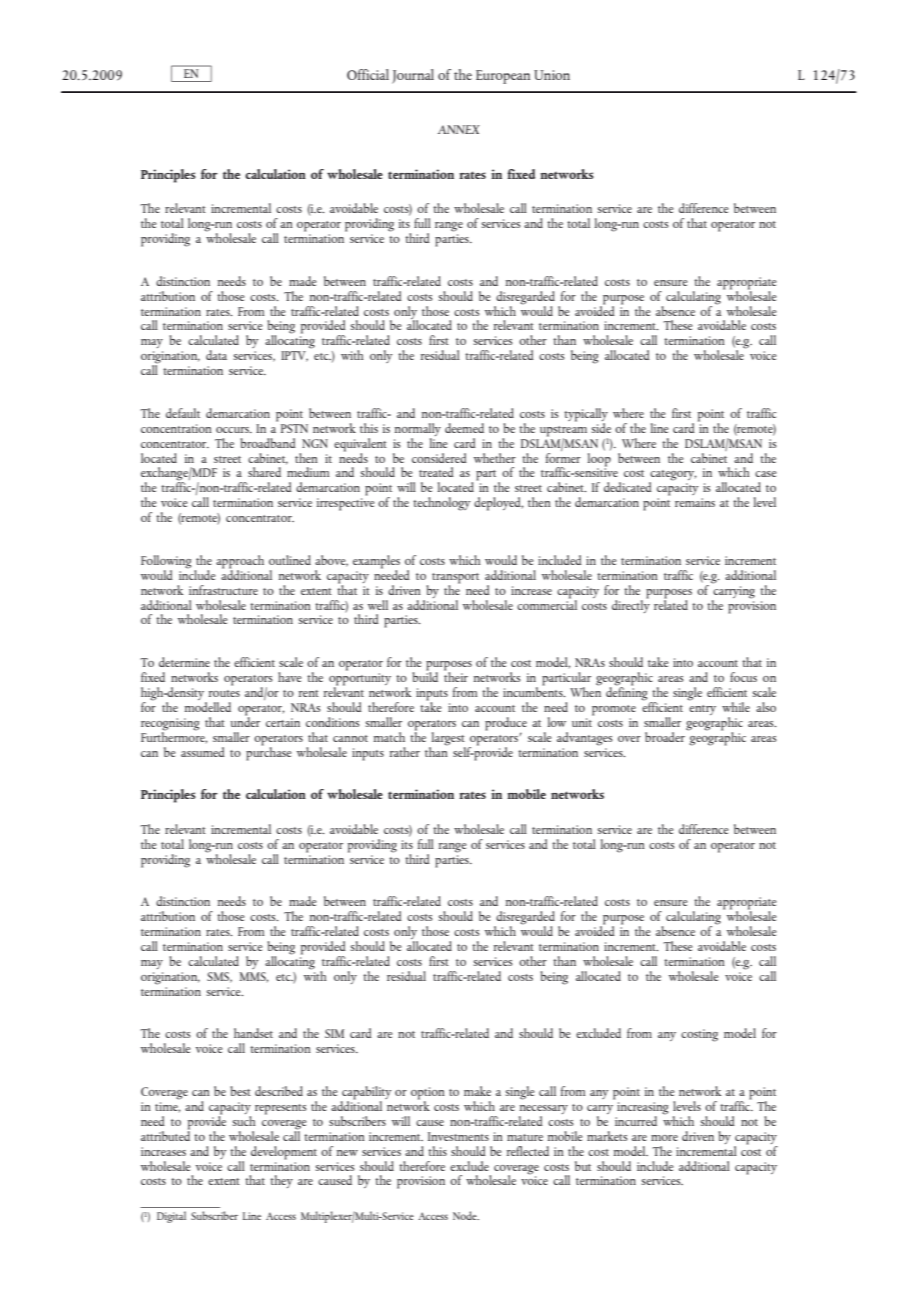 This page has height=1308, width=924. What do you see at coordinates (673, 476) in the page?
I see `category` at bounding box center [673, 476].
